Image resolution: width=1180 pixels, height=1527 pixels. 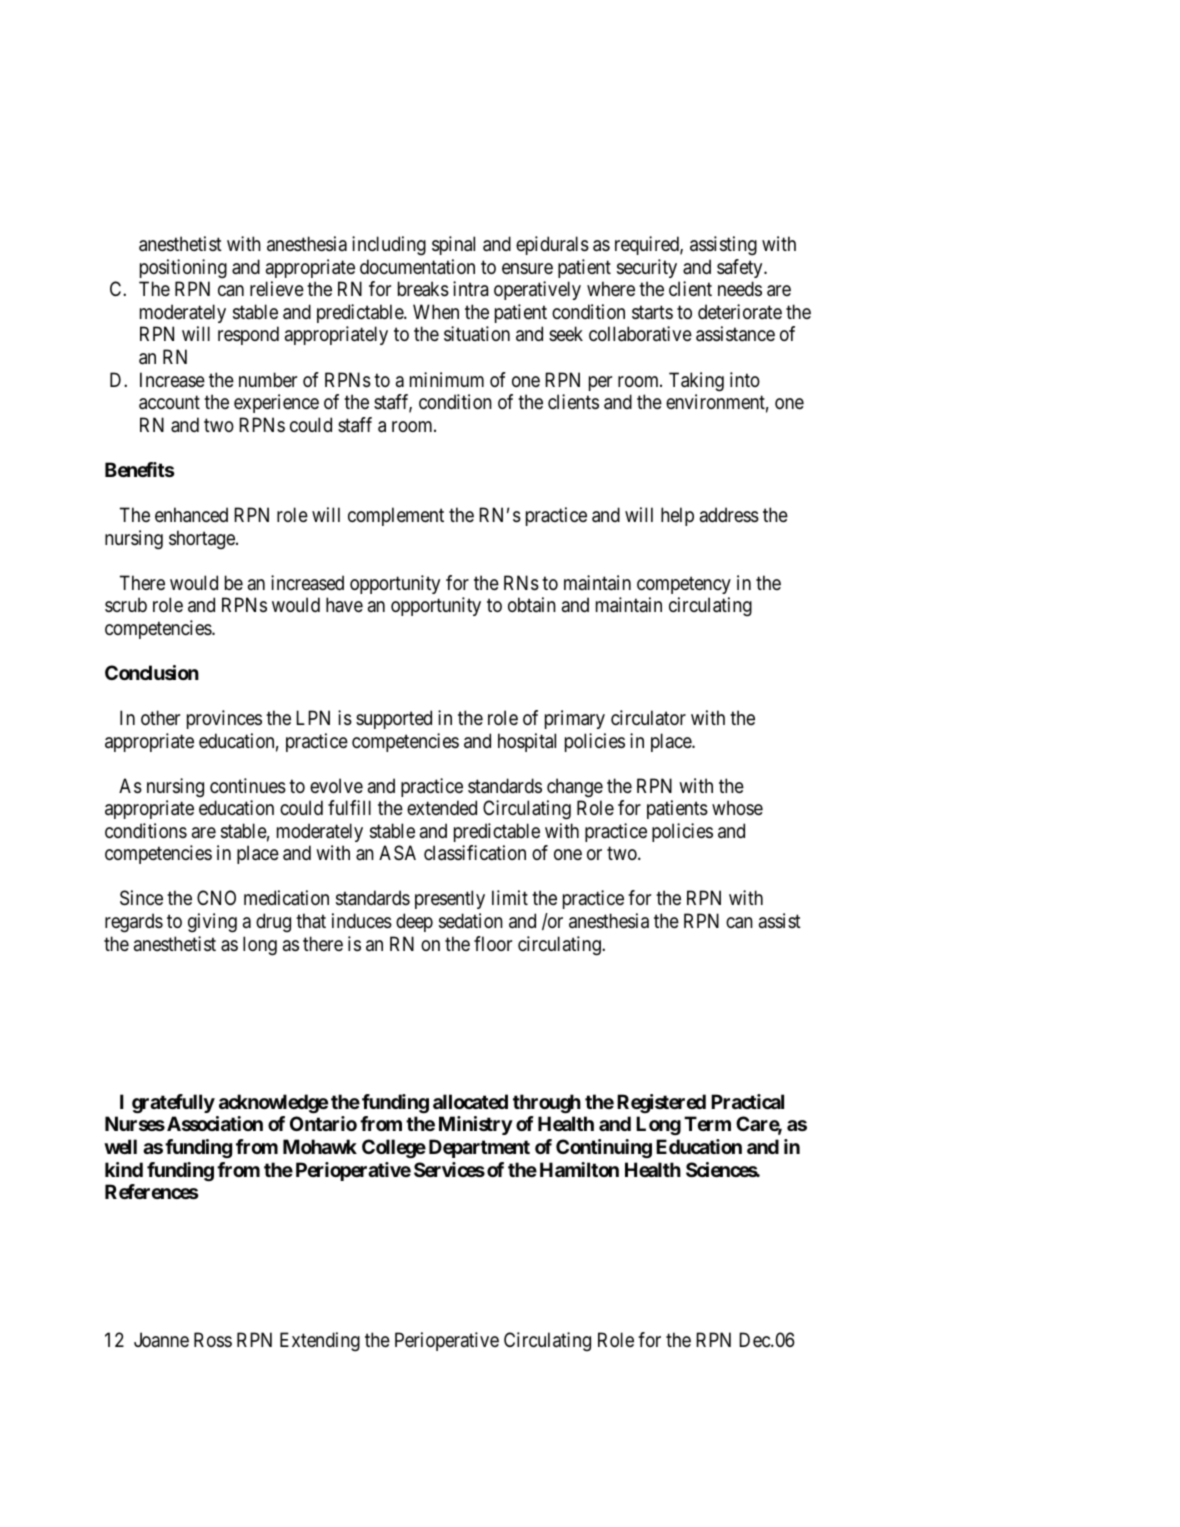 What do you see at coordinates (126, 604) in the page?
I see `scrub` at bounding box center [126, 604].
